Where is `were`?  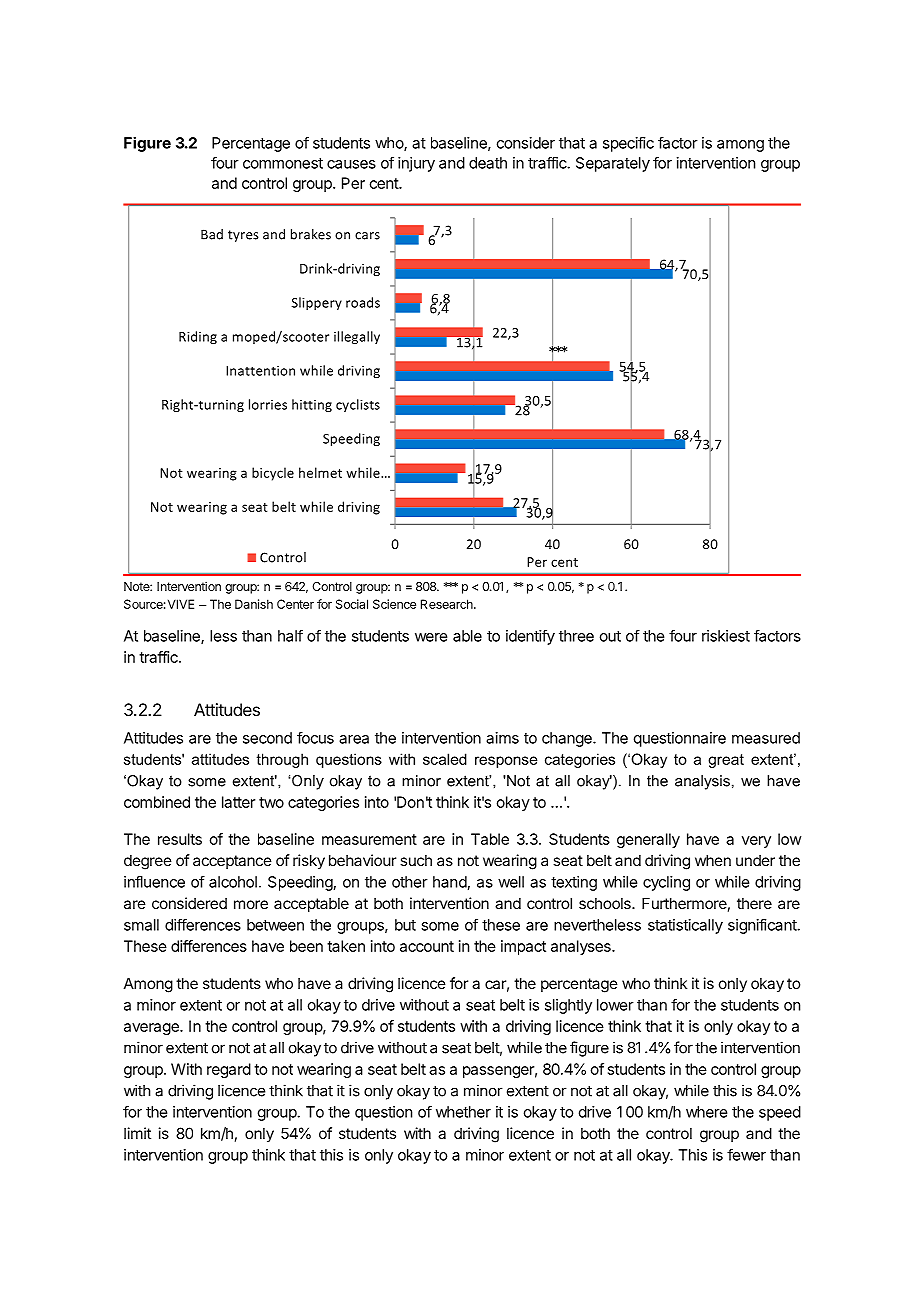
were is located at coordinates (431, 637).
